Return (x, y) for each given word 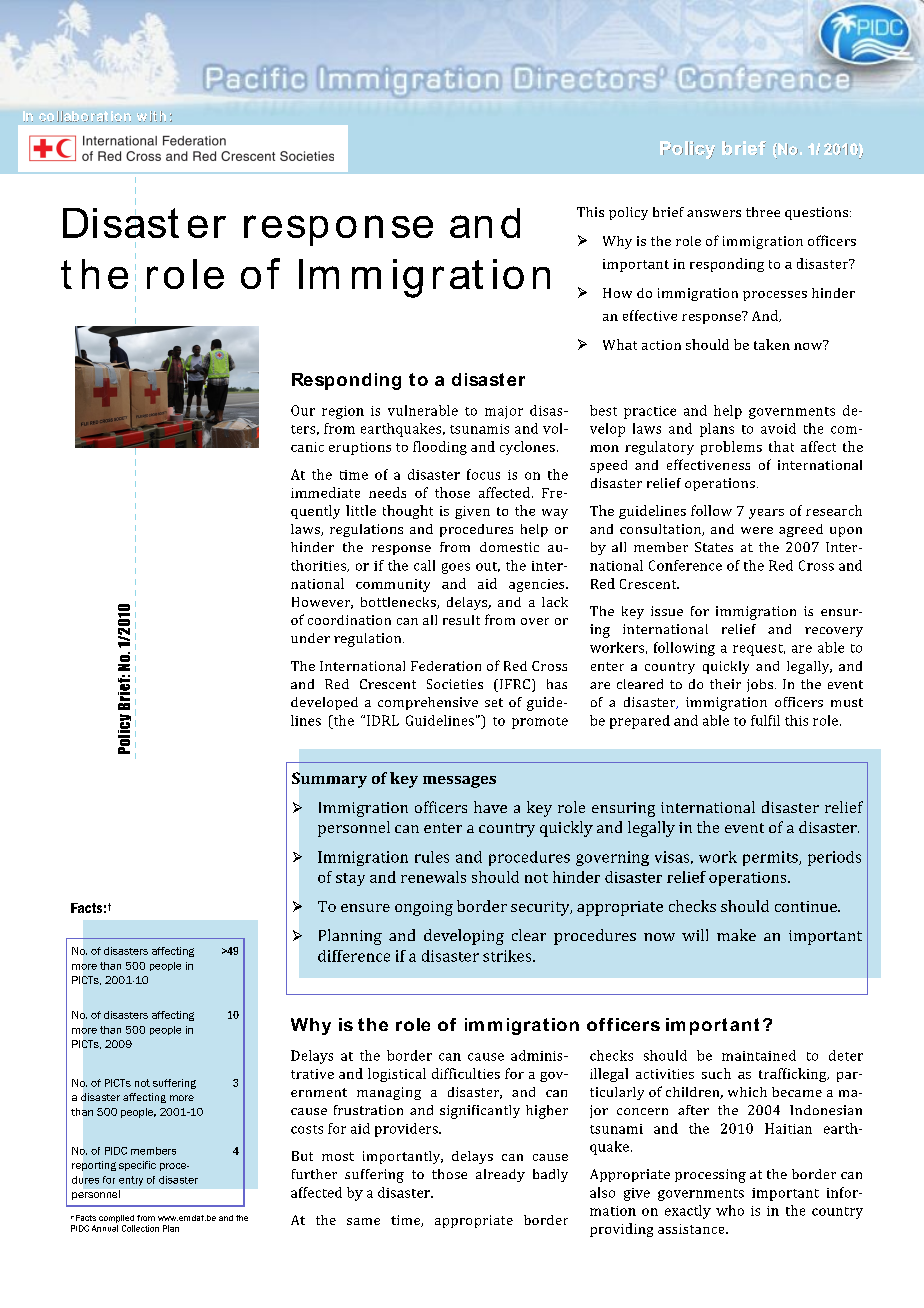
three (763, 212)
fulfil (765, 720)
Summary (329, 780)
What (620, 344)
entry (131, 1181)
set (494, 702)
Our (303, 410)
